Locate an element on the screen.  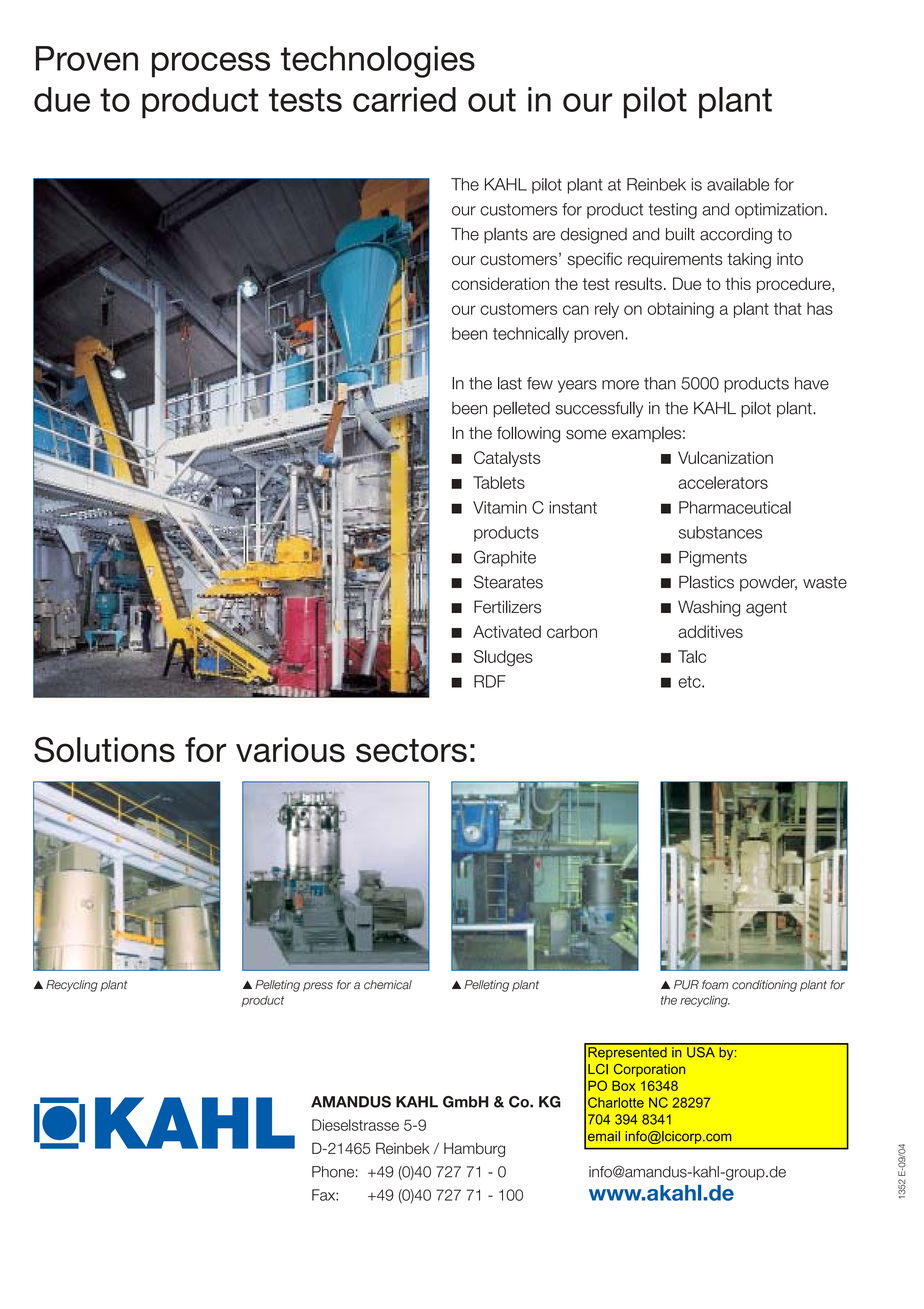
sectors is located at coordinates (411, 751).
